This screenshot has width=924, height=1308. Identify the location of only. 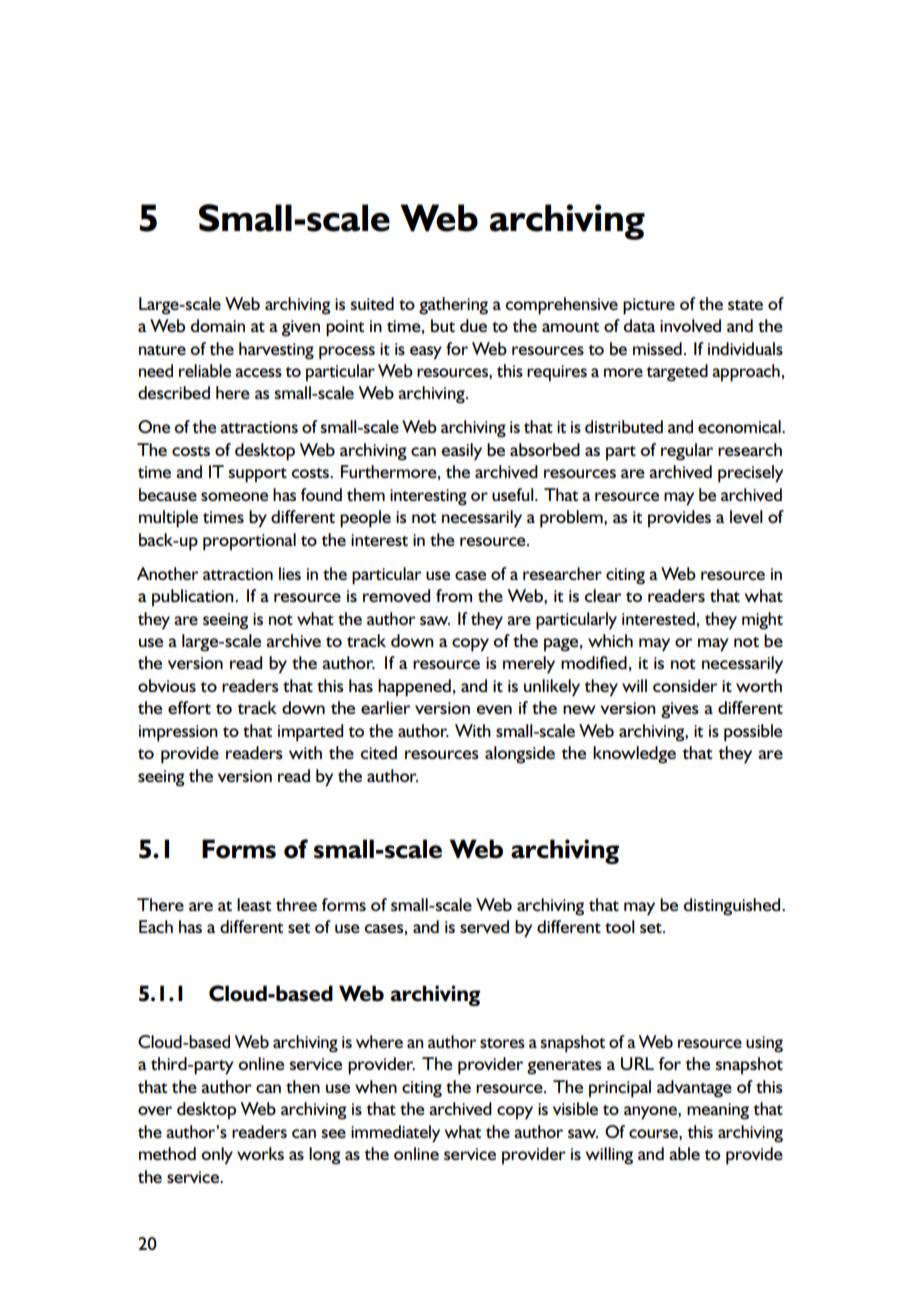
(217, 1156).
